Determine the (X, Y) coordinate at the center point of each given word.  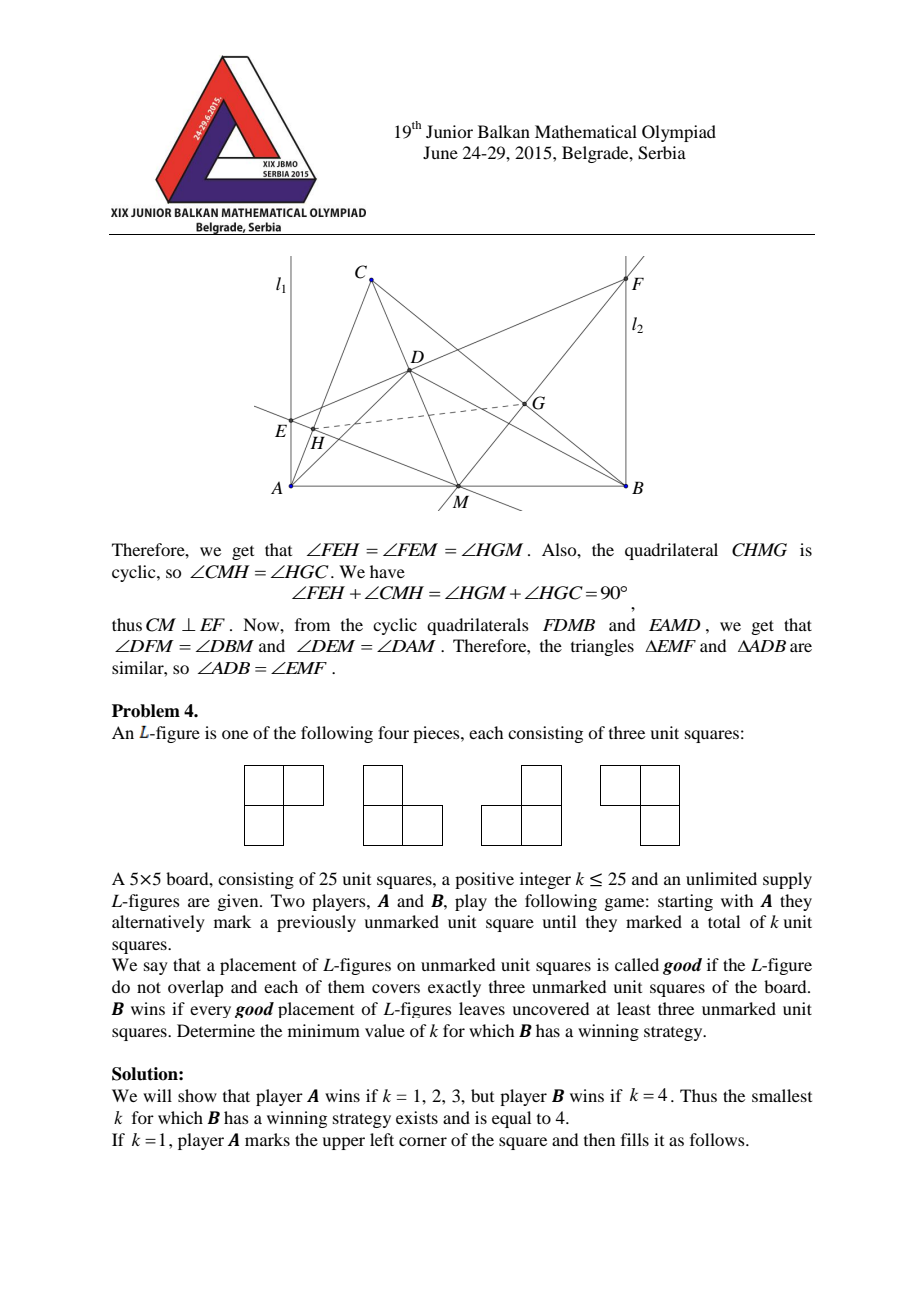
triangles (602, 647)
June (440, 152)
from (312, 624)
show (197, 1095)
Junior (449, 131)
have (387, 571)
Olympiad (679, 133)
